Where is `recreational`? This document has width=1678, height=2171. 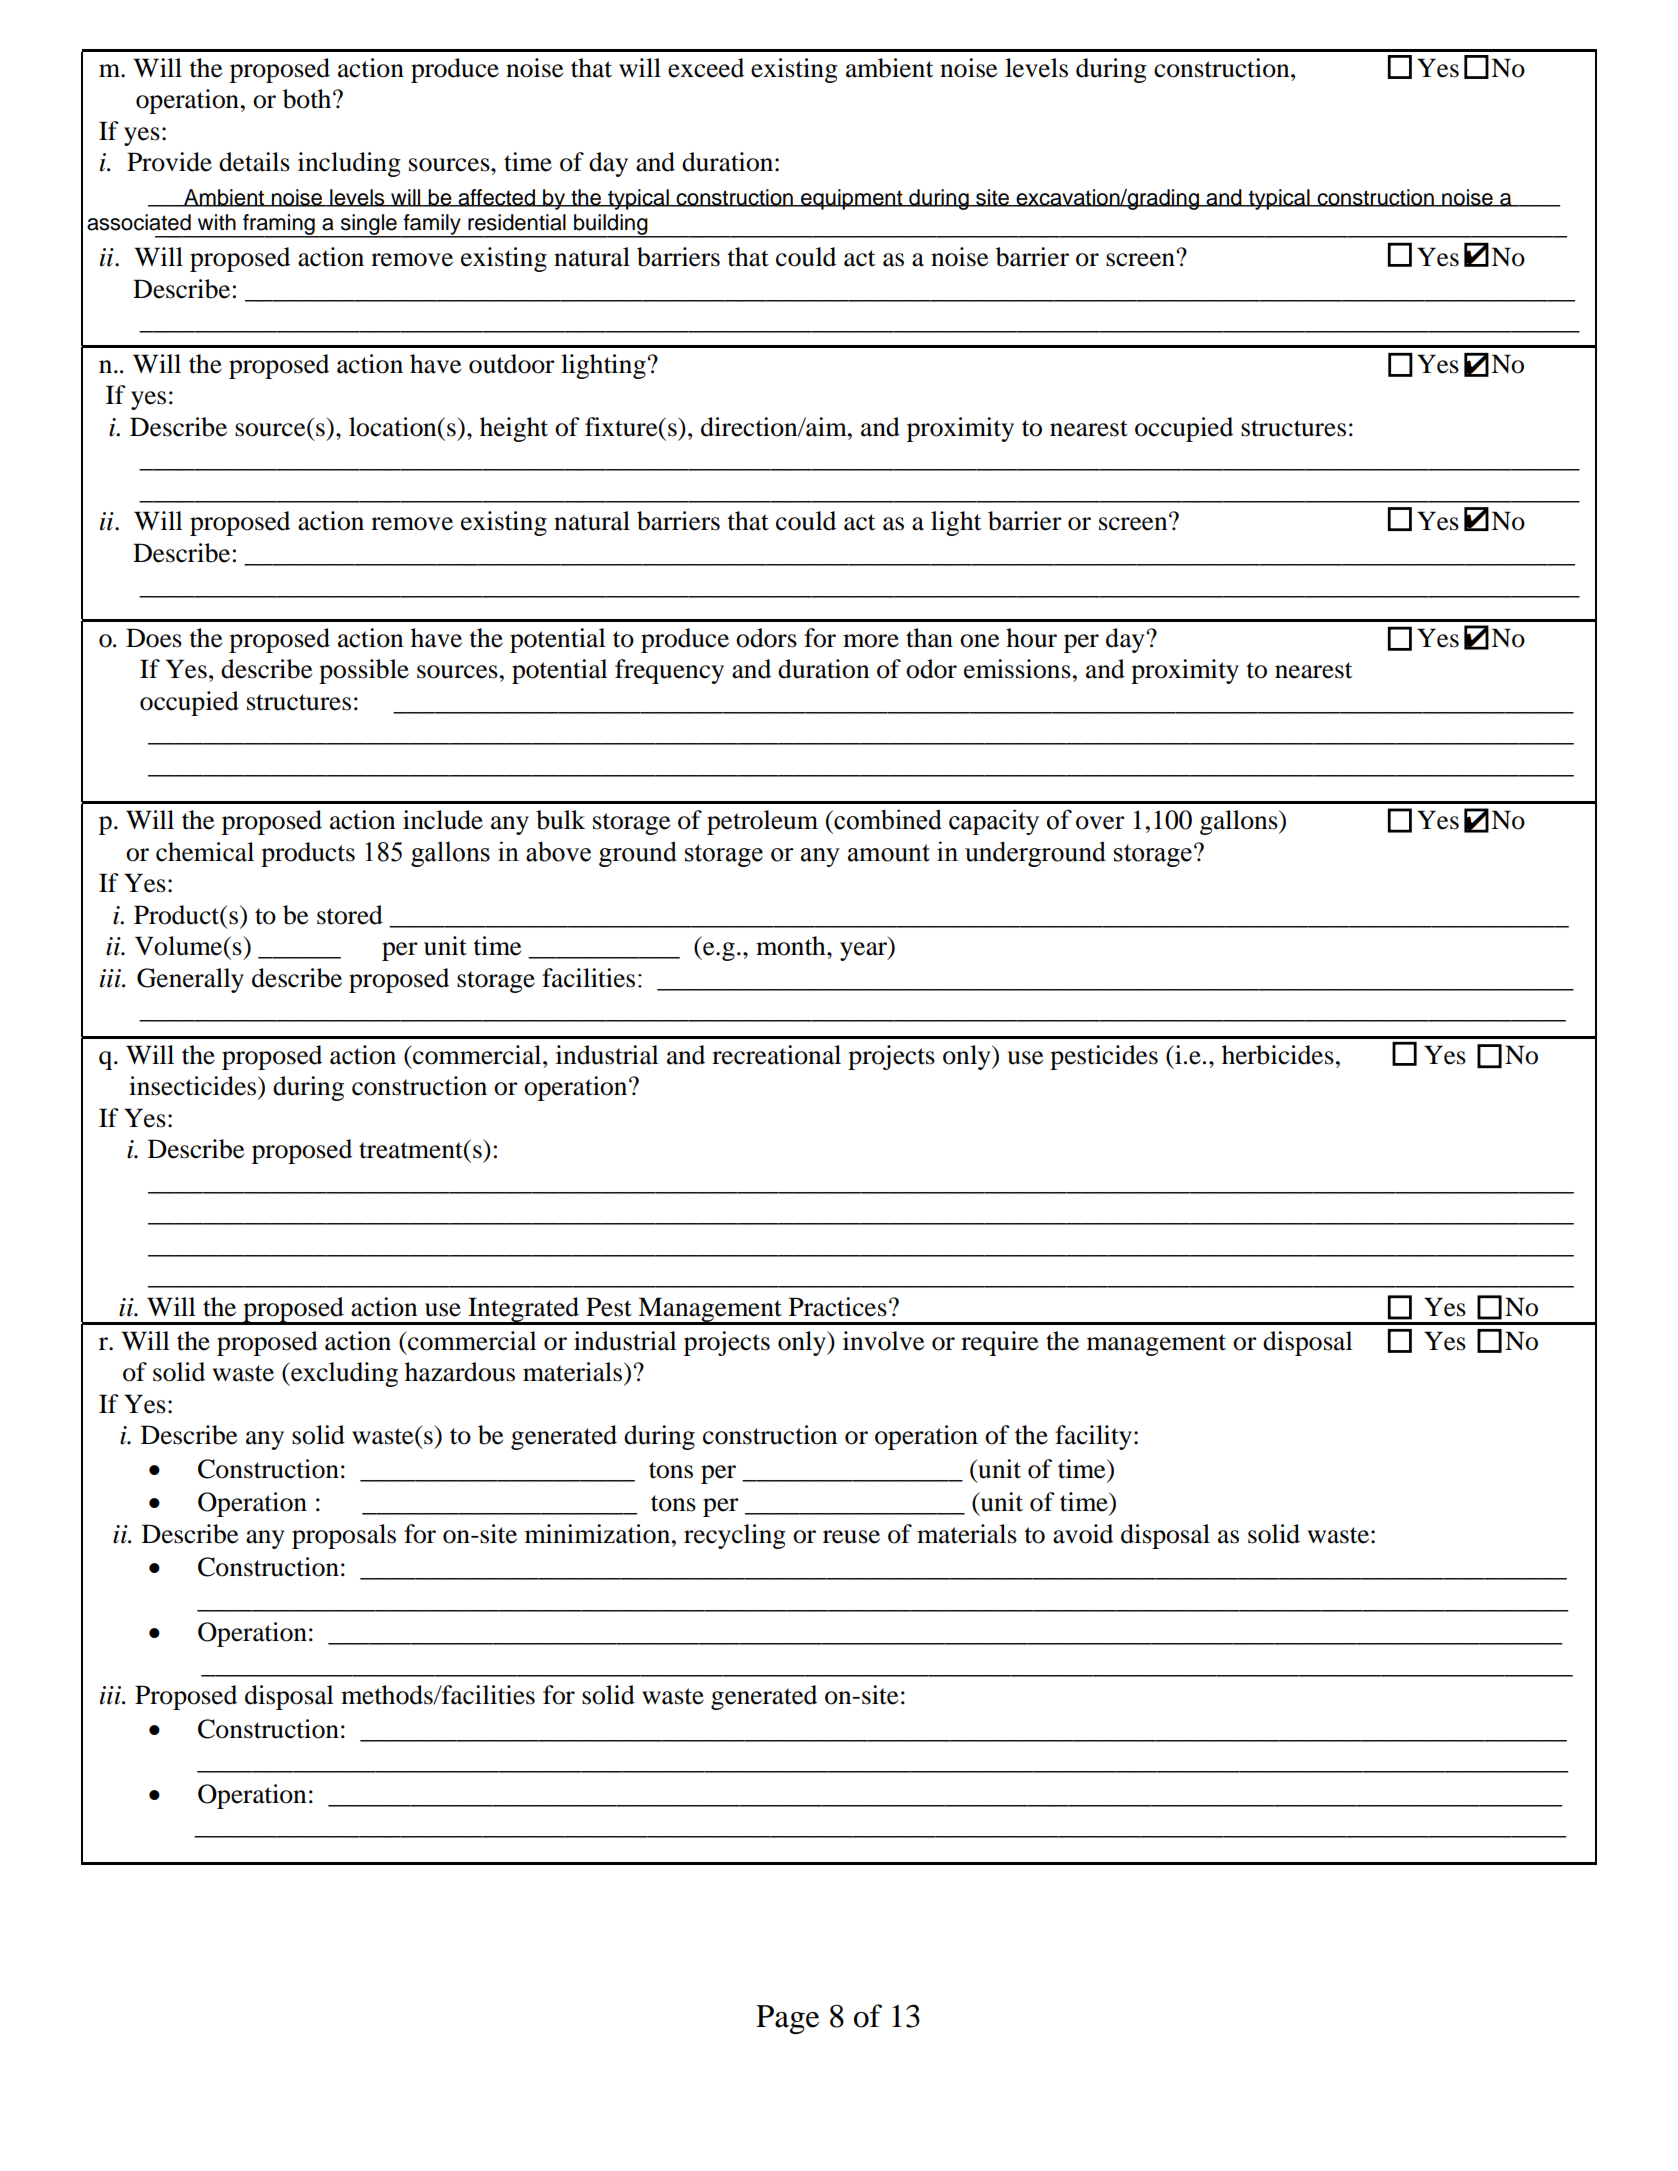
recreational is located at coordinates (776, 1055).
